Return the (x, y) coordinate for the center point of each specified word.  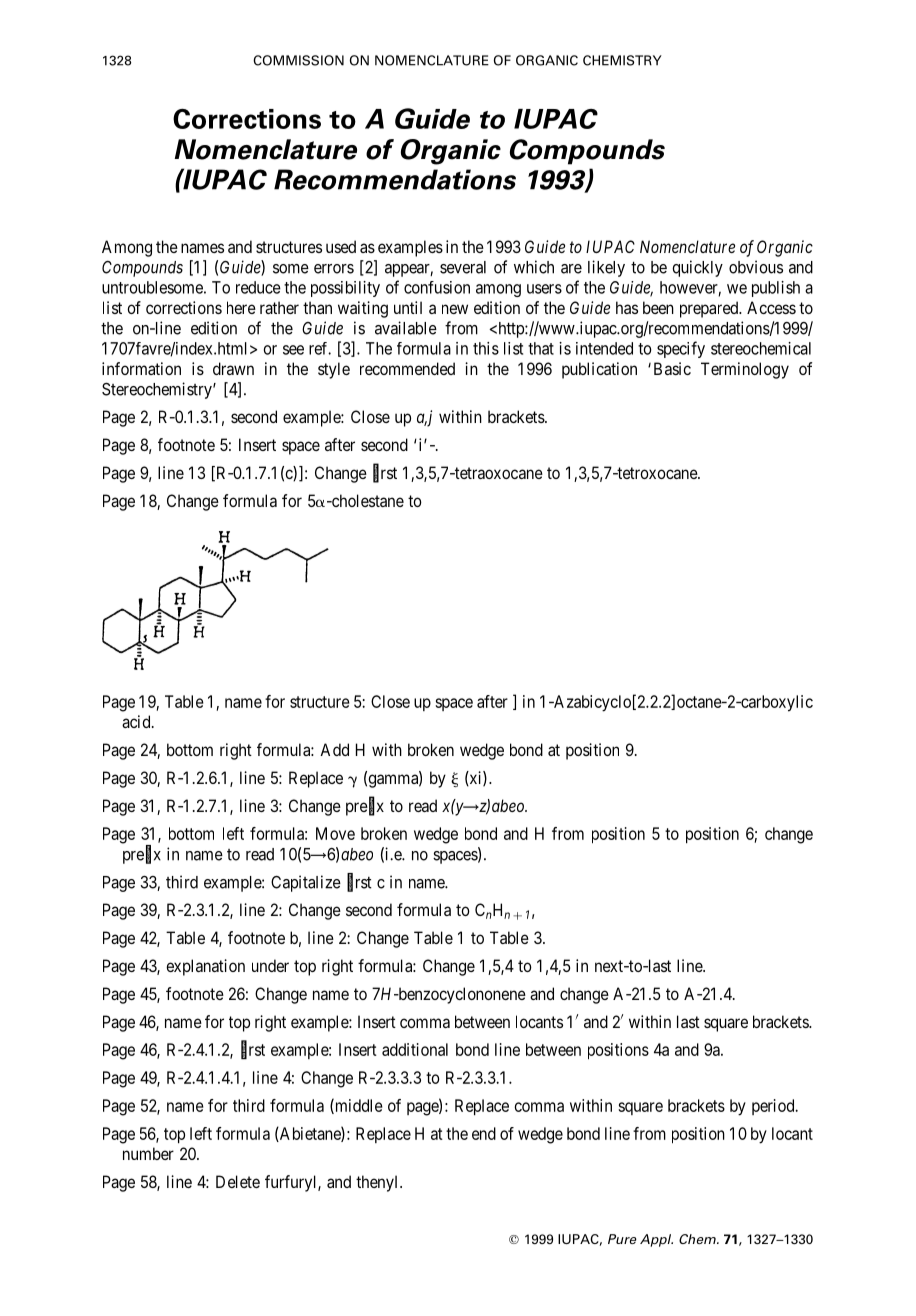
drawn (233, 368)
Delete (238, 1181)
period (774, 1107)
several (463, 267)
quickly (697, 268)
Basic (672, 368)
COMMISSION (298, 60)
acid (137, 721)
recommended (407, 368)
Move (335, 833)
